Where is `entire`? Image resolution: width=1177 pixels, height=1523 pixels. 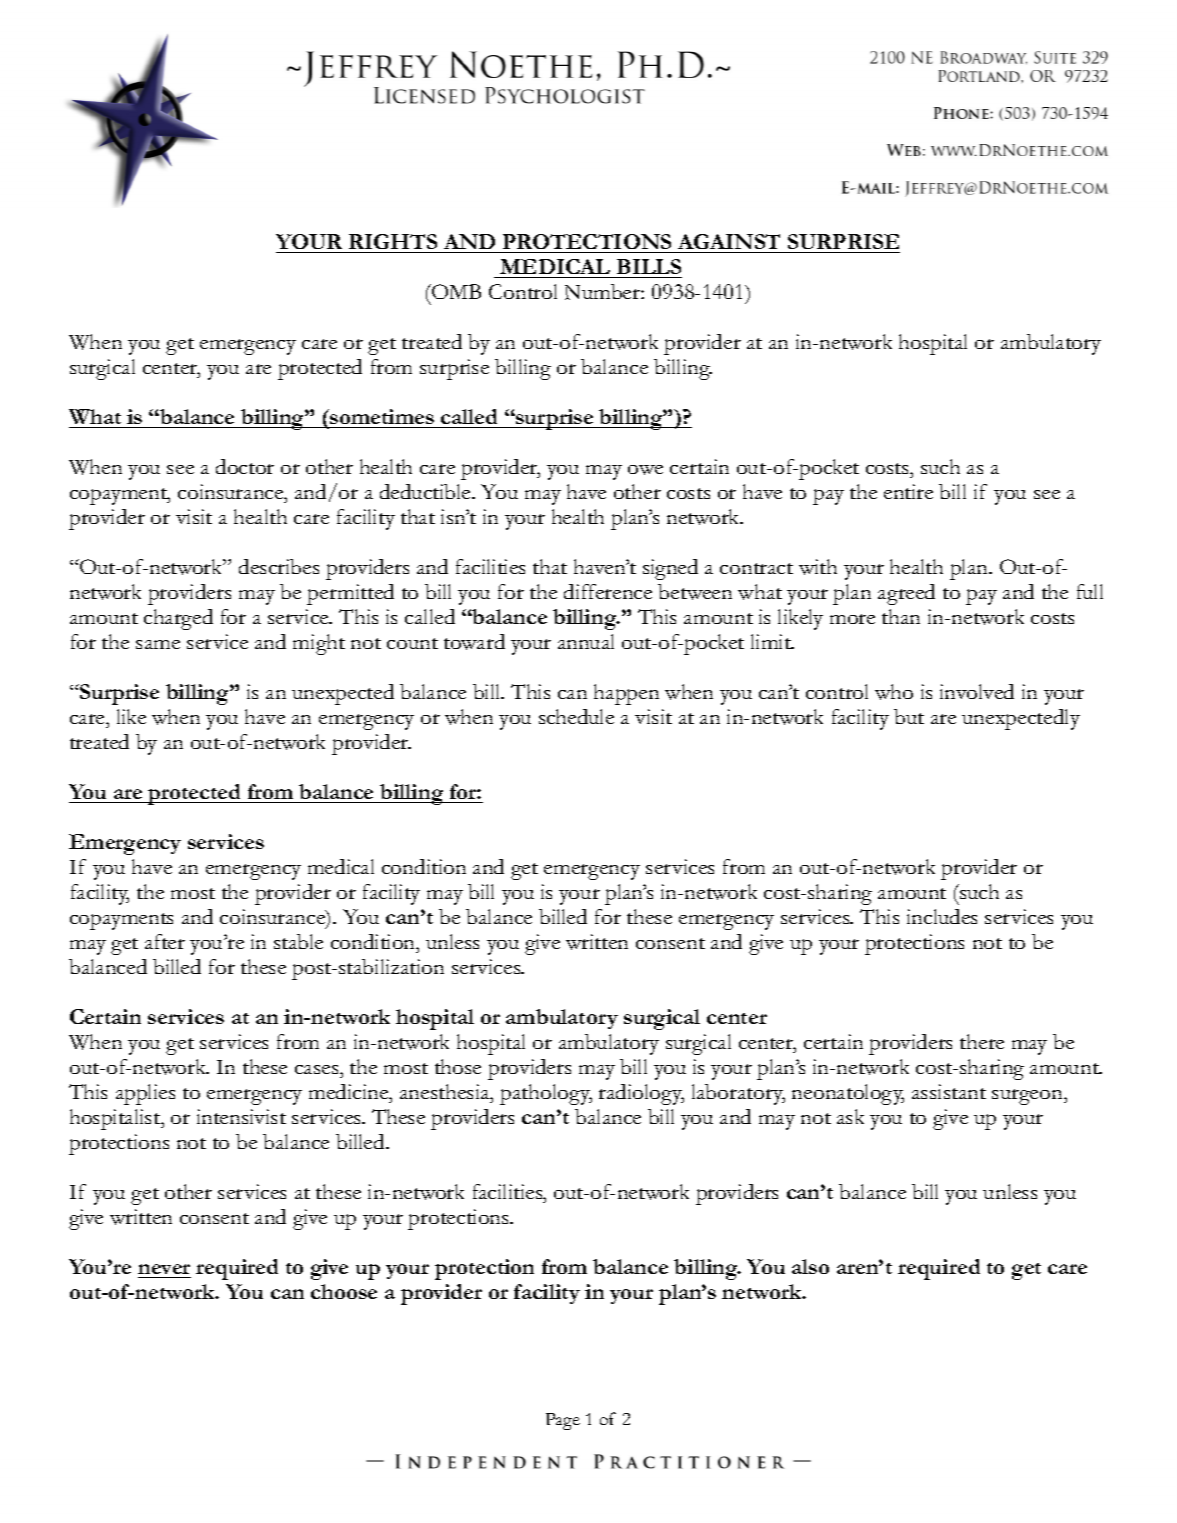
entire is located at coordinates (908, 491).
